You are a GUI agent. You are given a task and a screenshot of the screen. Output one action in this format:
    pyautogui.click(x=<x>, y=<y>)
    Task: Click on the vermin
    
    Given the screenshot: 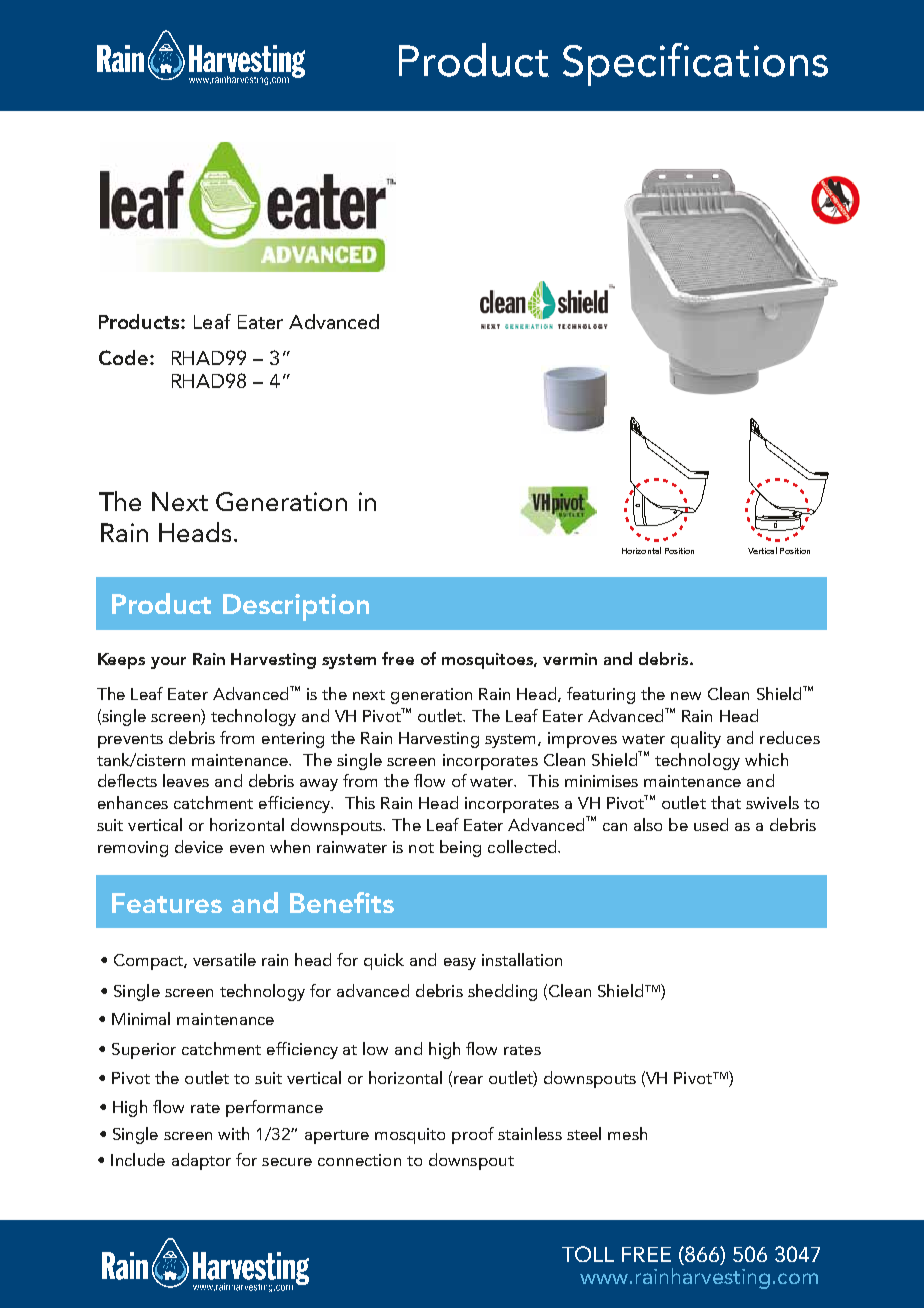 What is the action you would take?
    pyautogui.click(x=570, y=659)
